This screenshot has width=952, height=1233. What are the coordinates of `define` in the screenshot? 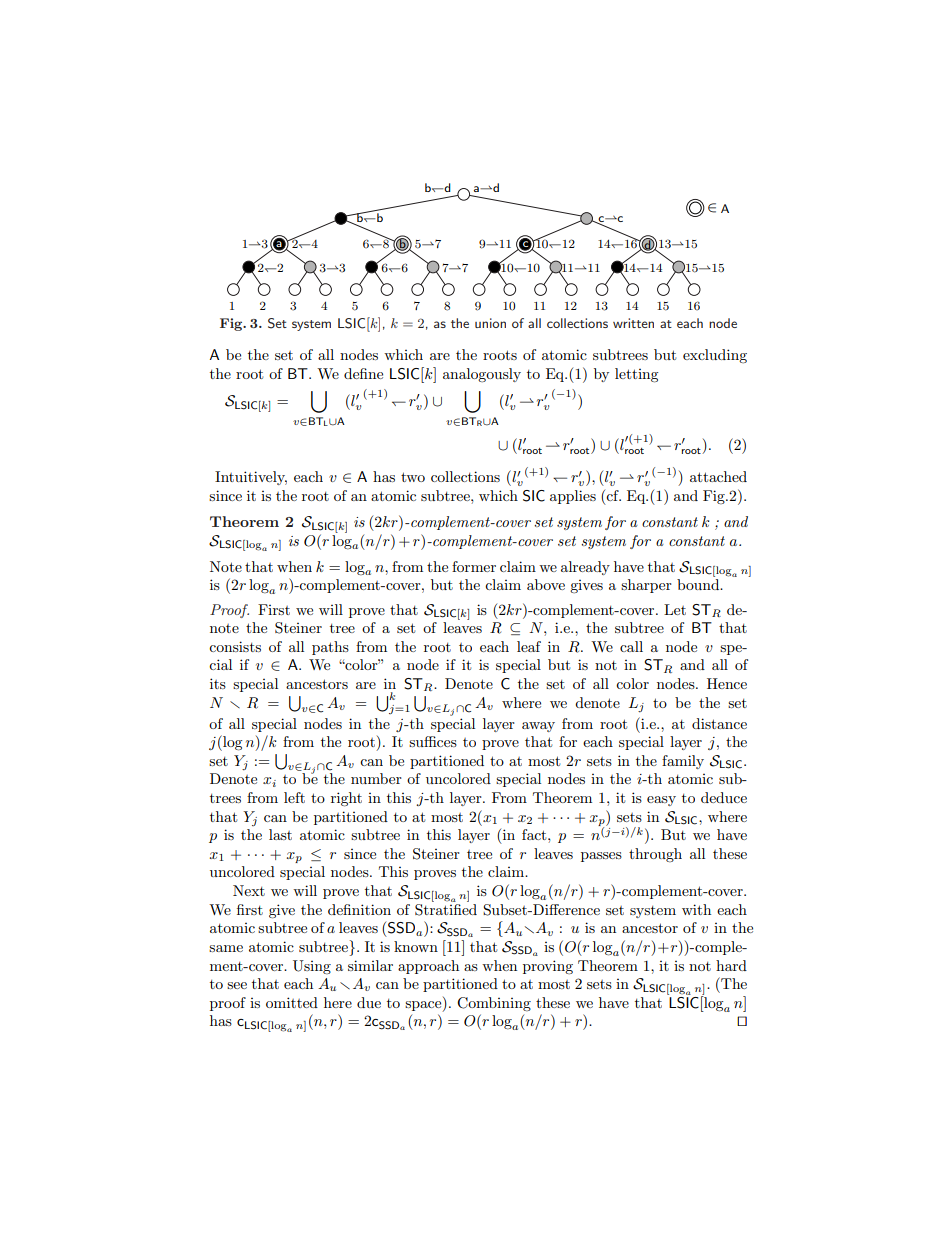 It's located at (363, 373).
